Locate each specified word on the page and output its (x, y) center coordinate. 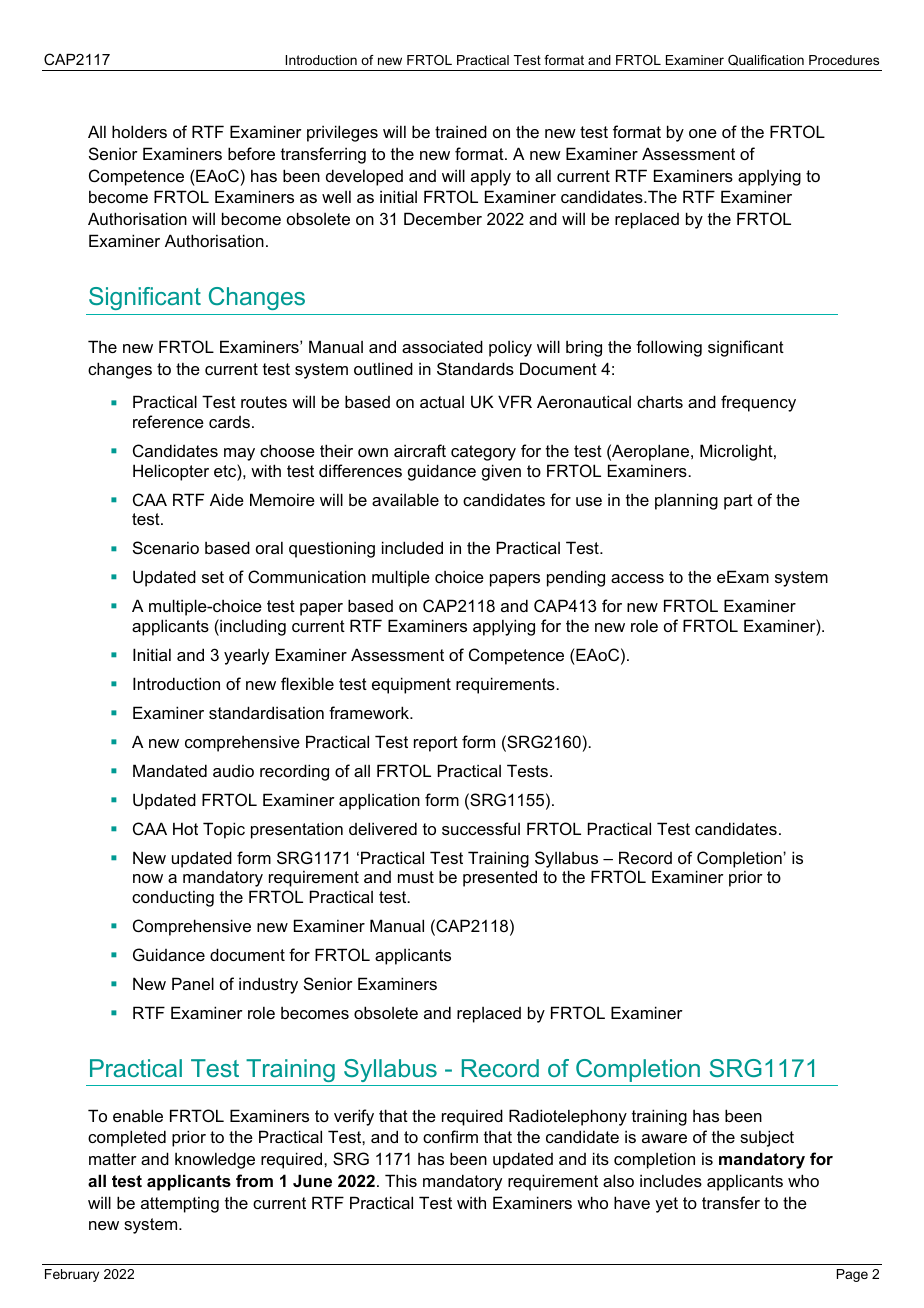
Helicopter (171, 472)
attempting (180, 1204)
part (738, 502)
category (483, 453)
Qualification (766, 60)
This (401, 1180)
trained (461, 131)
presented (500, 878)
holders (139, 131)
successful (481, 828)
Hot (185, 828)
